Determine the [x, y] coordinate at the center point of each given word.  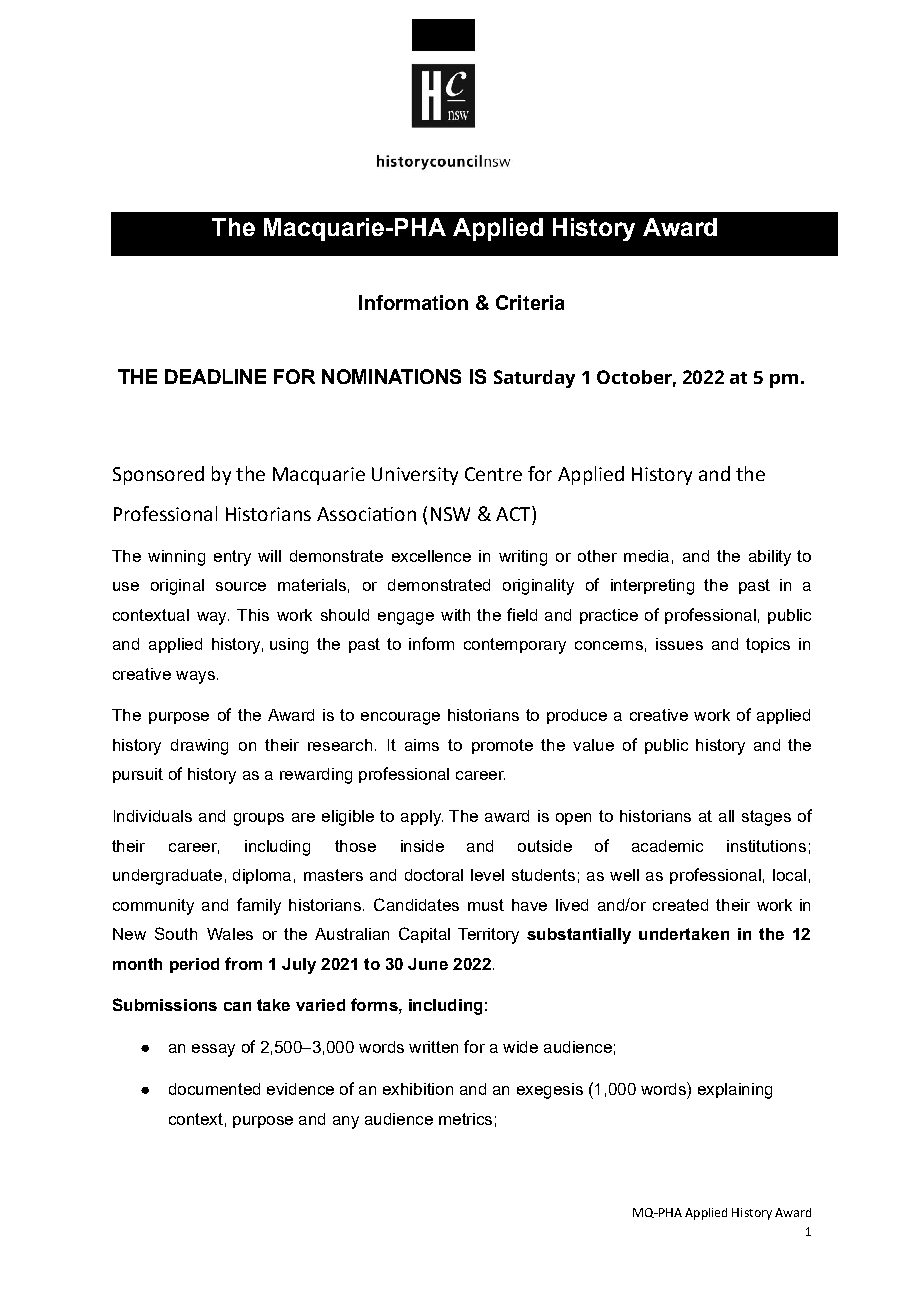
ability [770, 558]
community [153, 907]
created [680, 905]
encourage [400, 718]
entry [232, 558]
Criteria [530, 302]
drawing [199, 747]
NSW [450, 514]
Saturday [534, 379]
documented [214, 1089]
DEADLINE [215, 376]
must [486, 905]
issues [679, 644]
